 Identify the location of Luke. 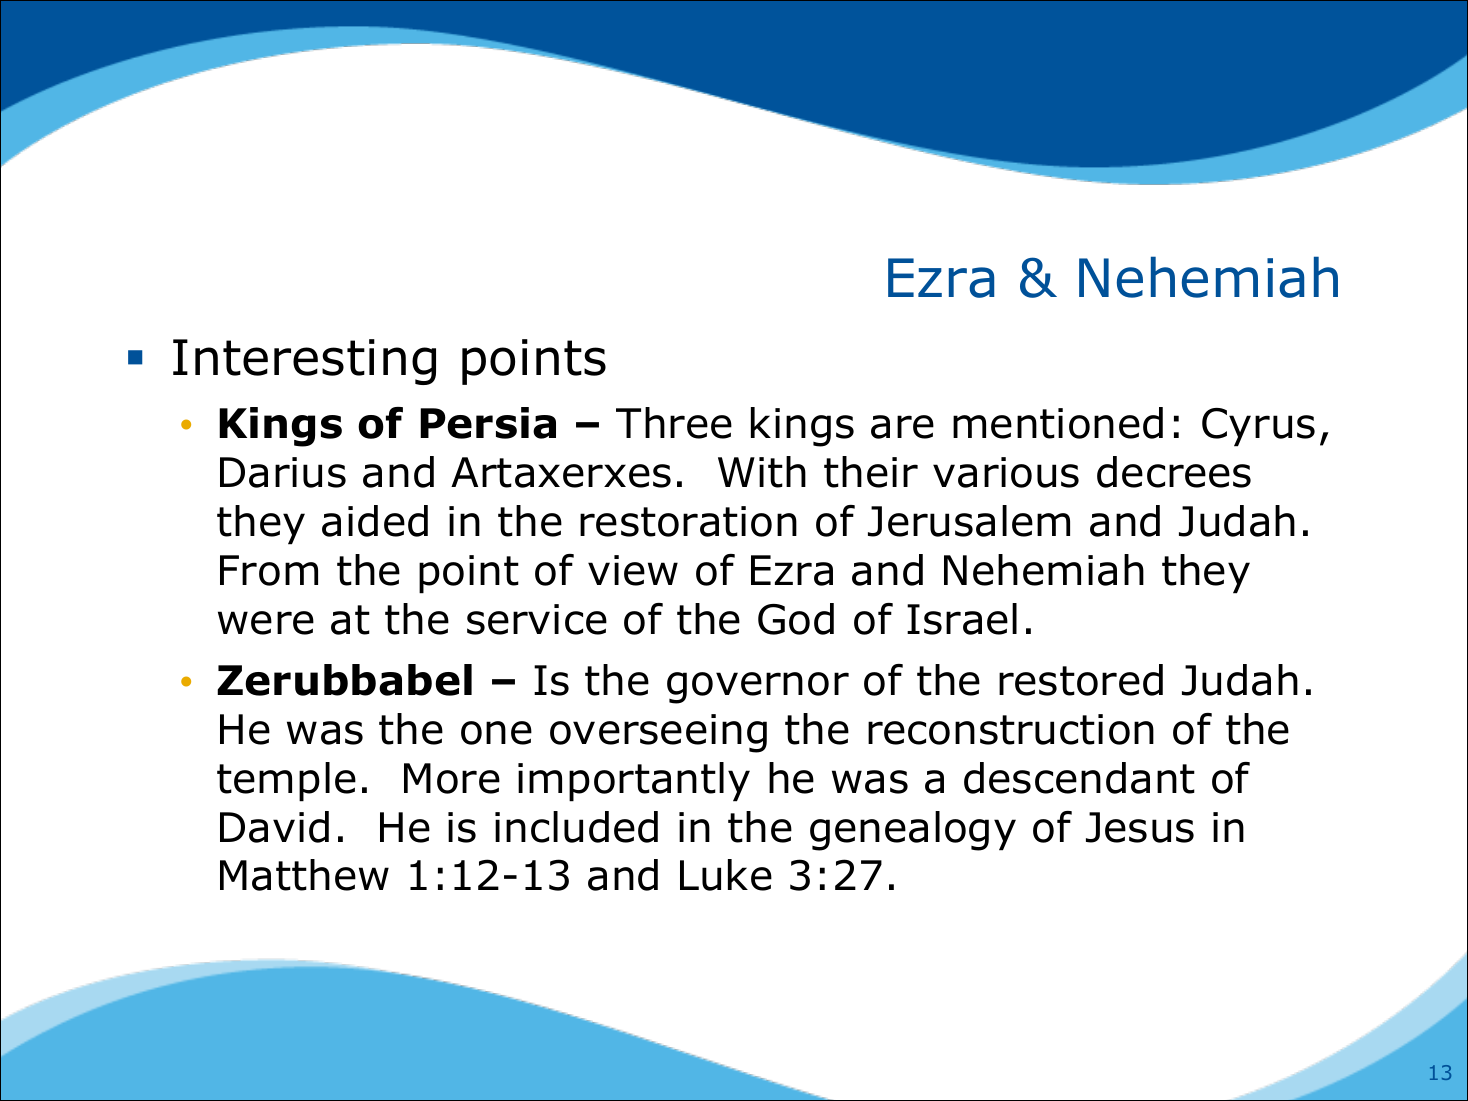
(726, 875).
